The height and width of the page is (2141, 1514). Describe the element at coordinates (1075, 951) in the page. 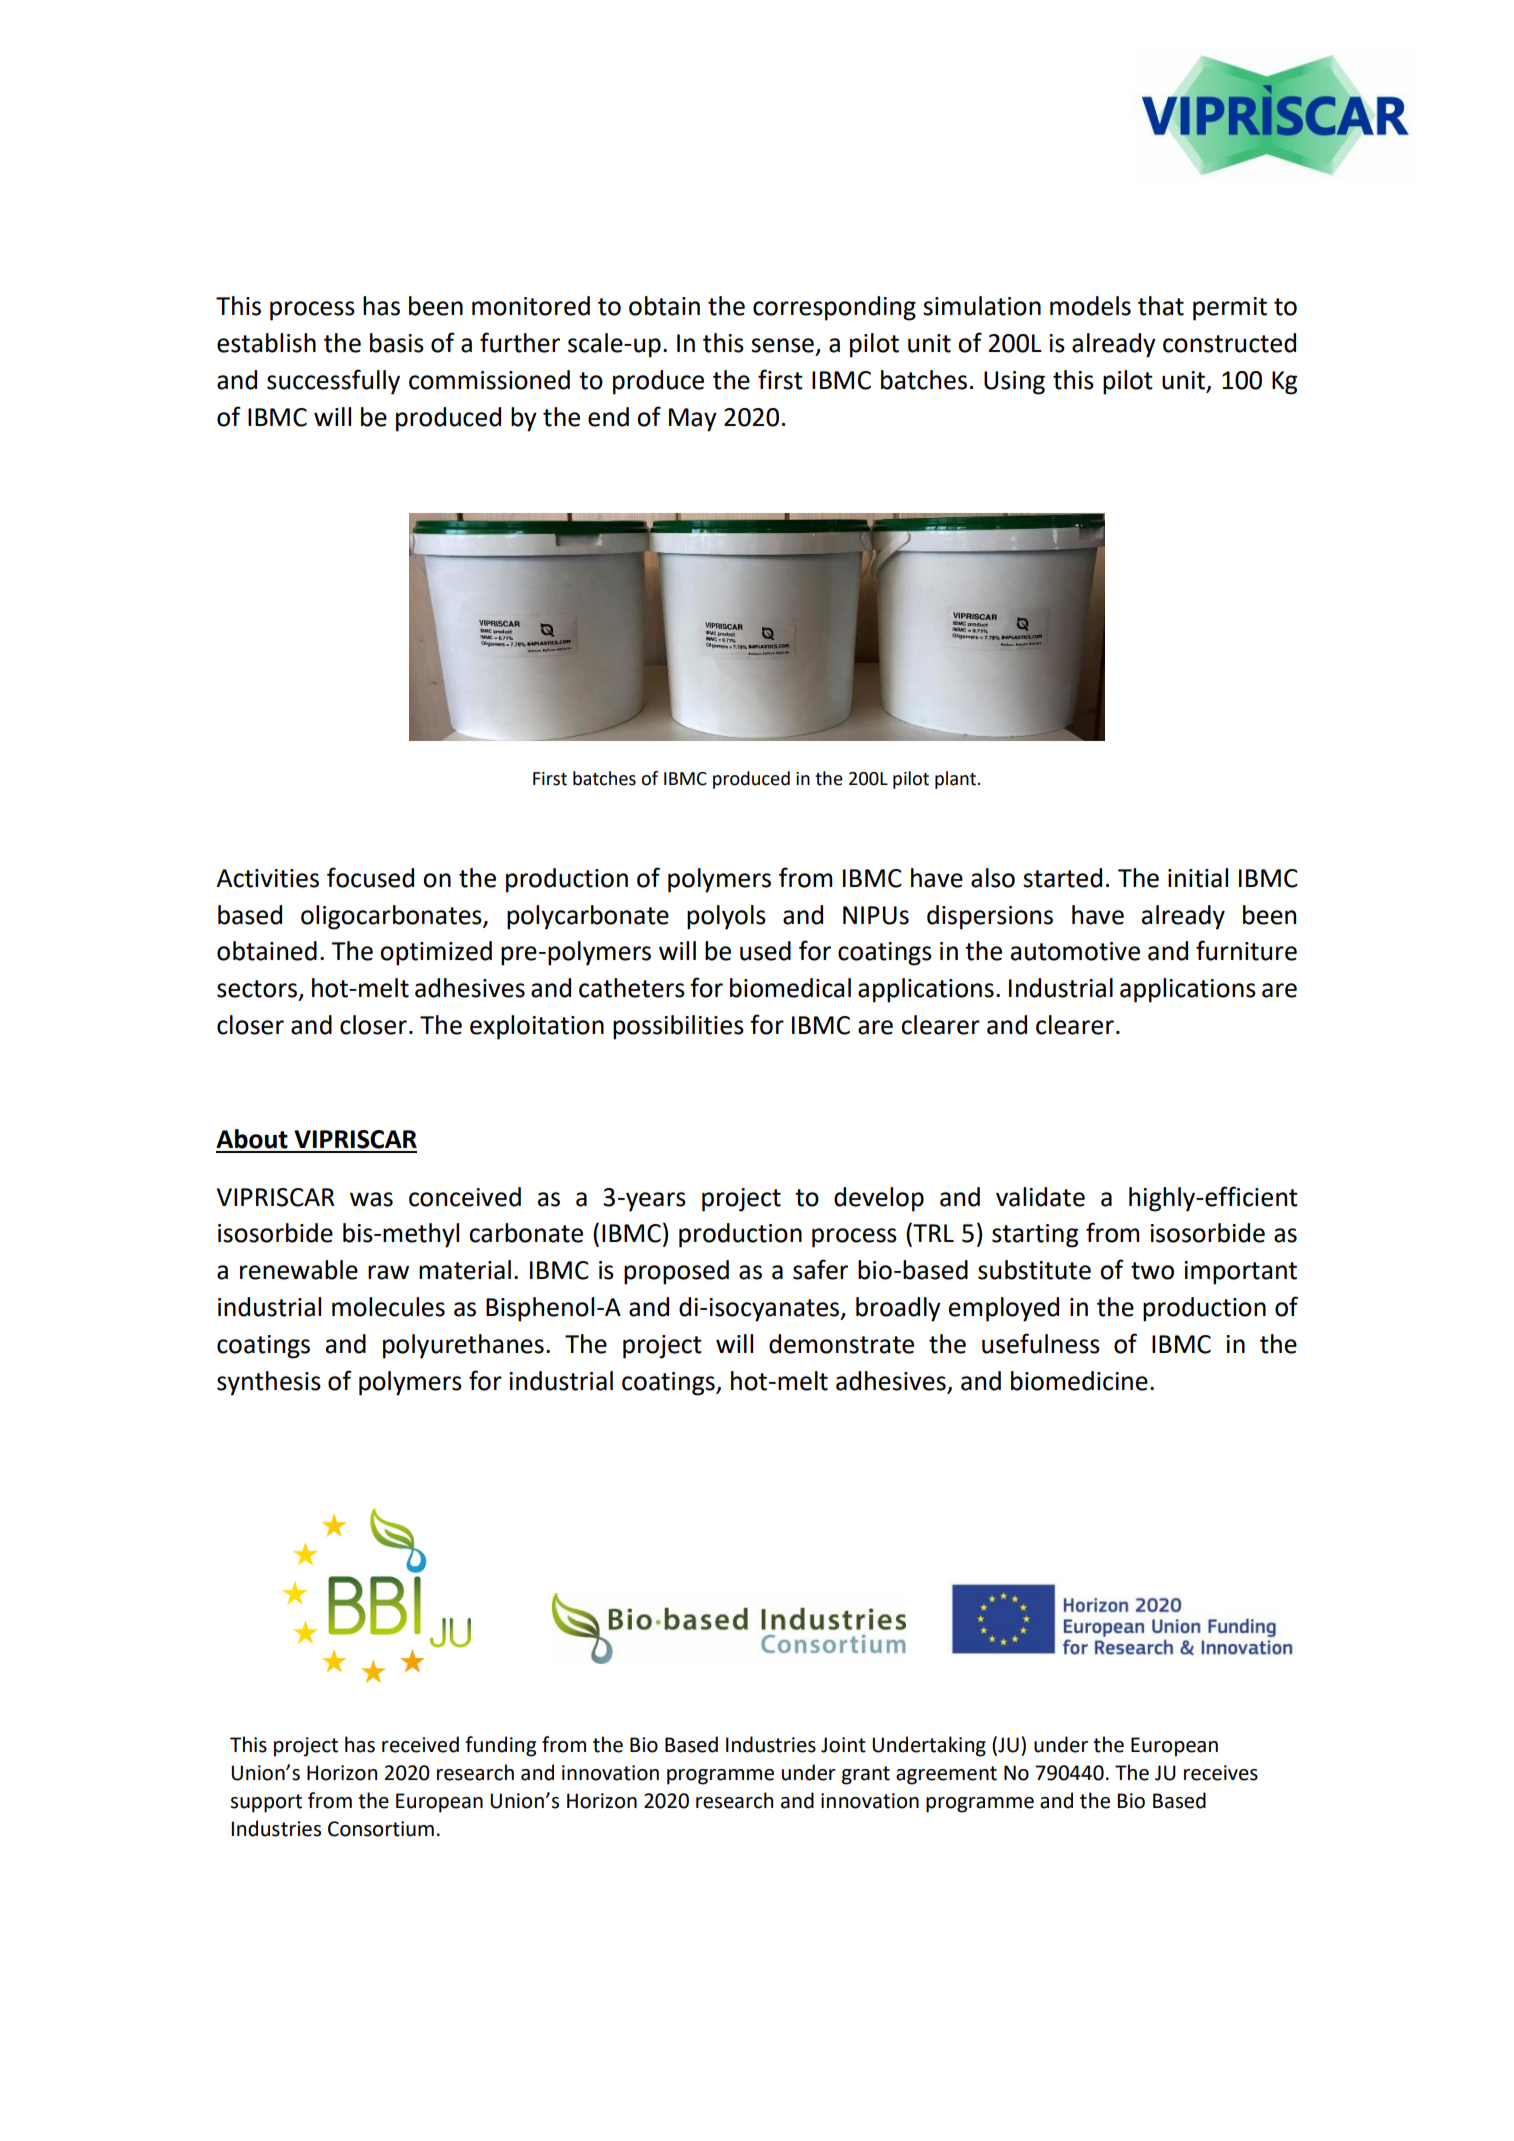

I see `automotive` at that location.
